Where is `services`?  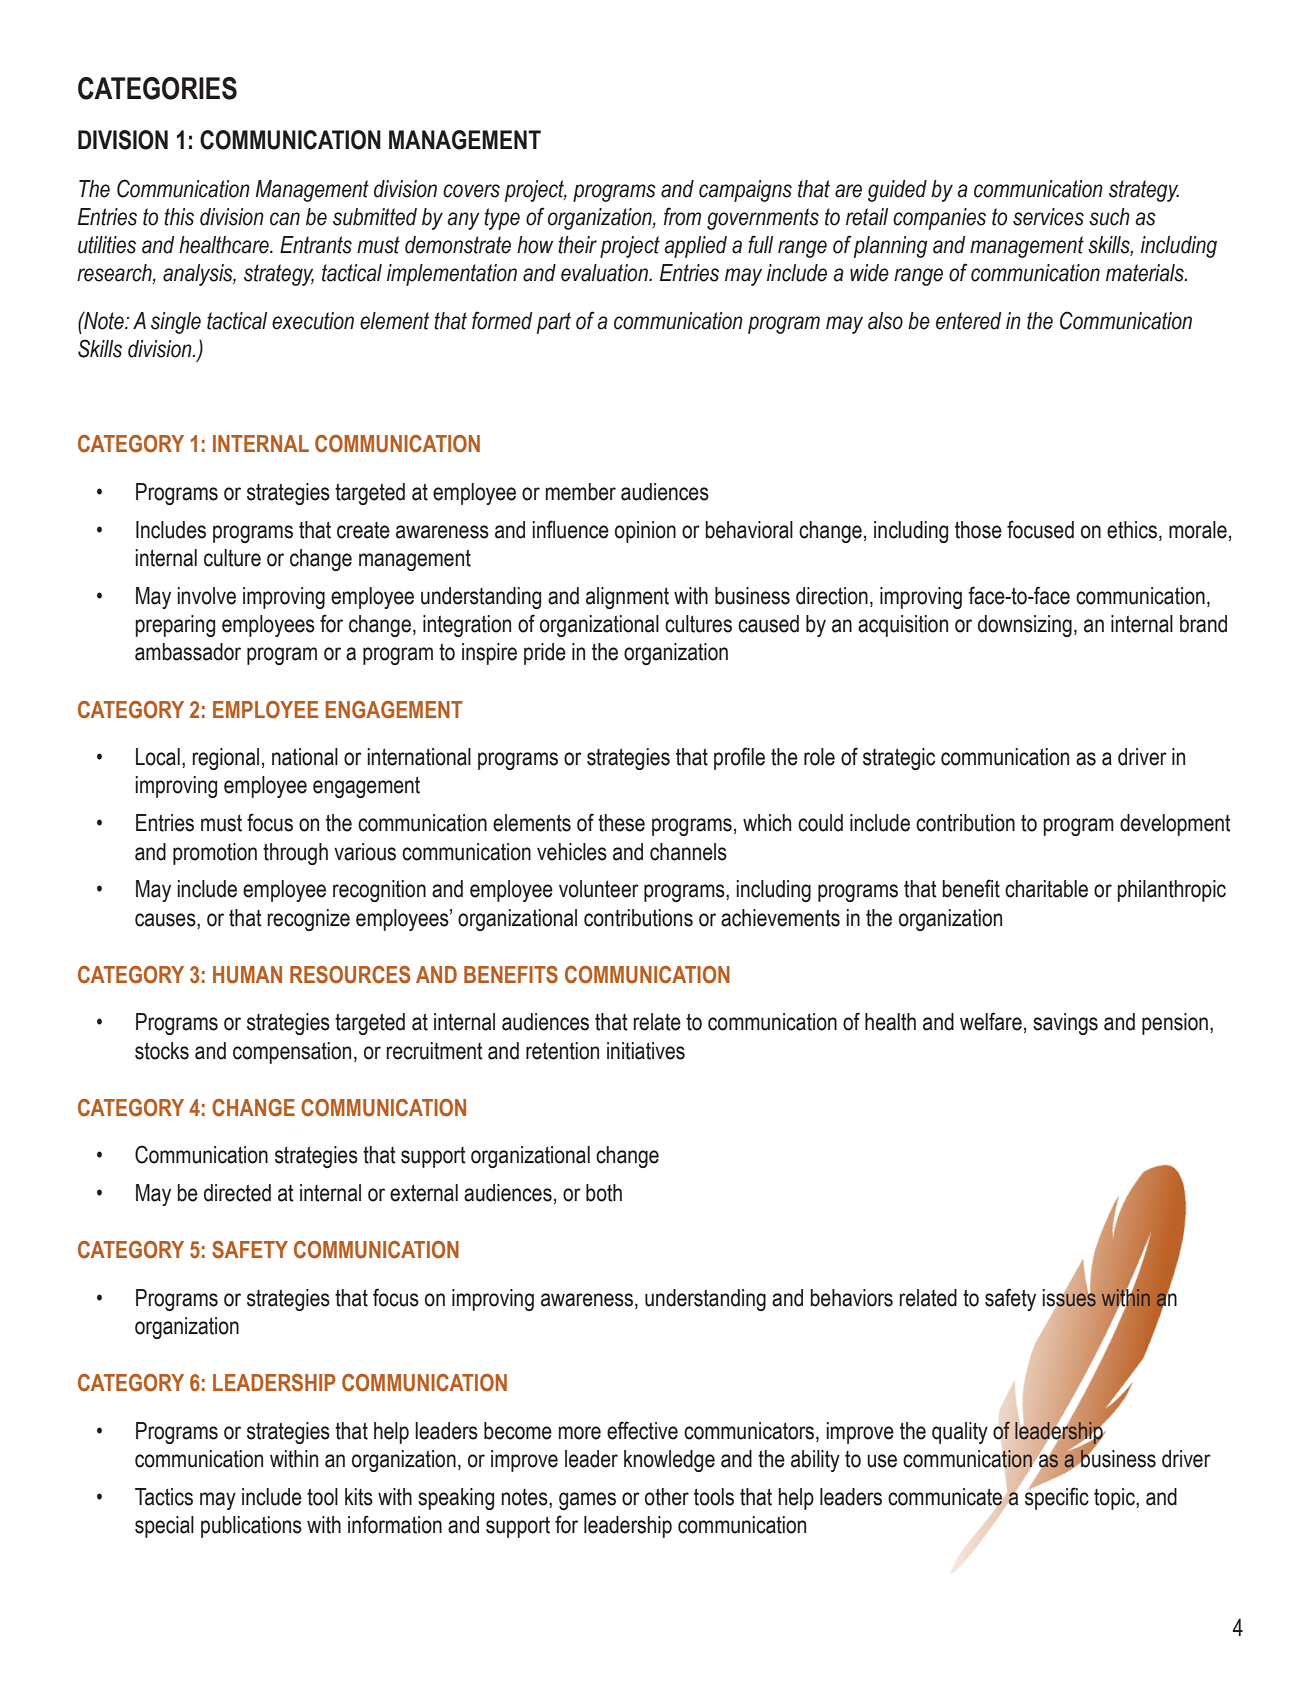
services is located at coordinates (1048, 217).
